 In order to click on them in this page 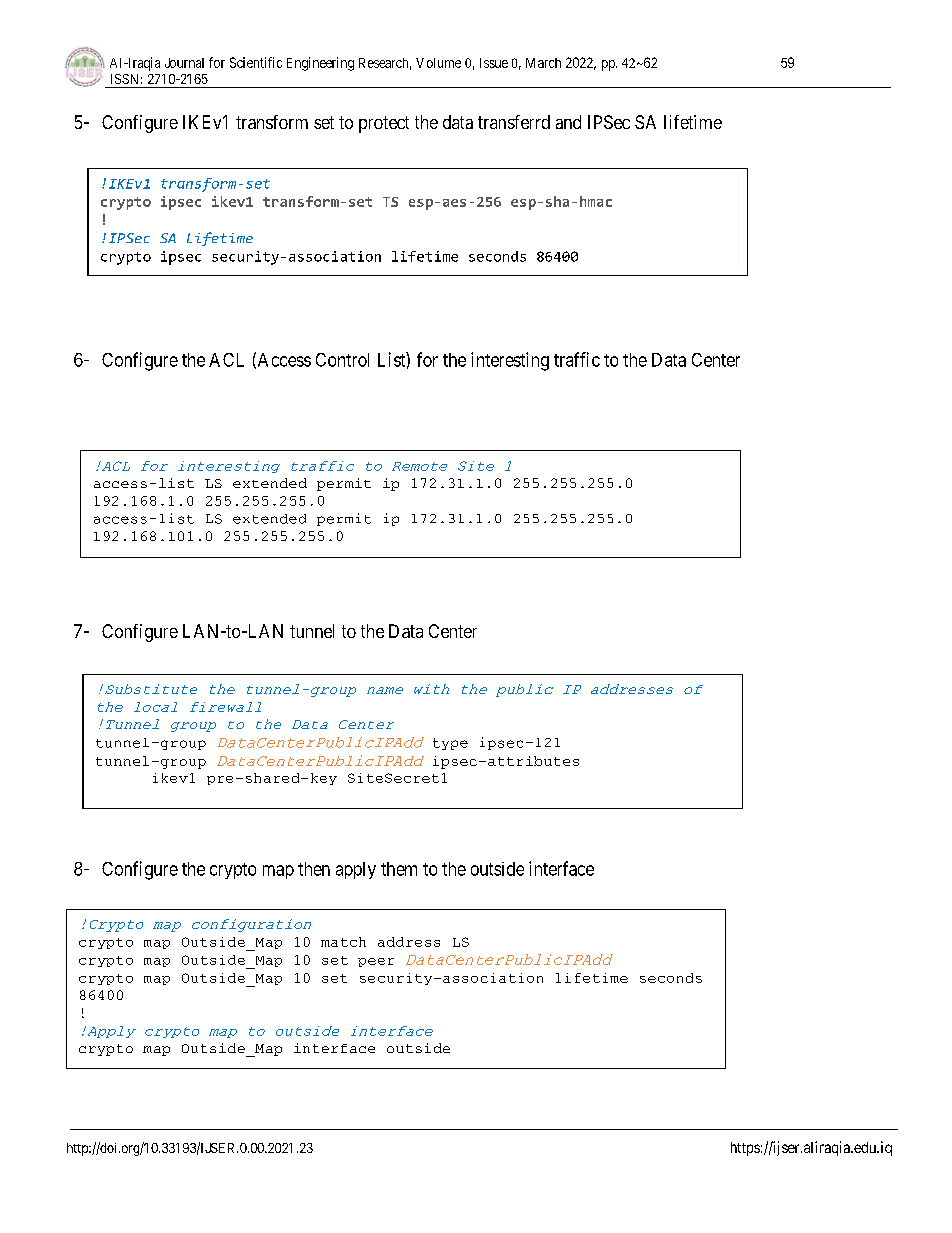, I will do `click(399, 869)`.
